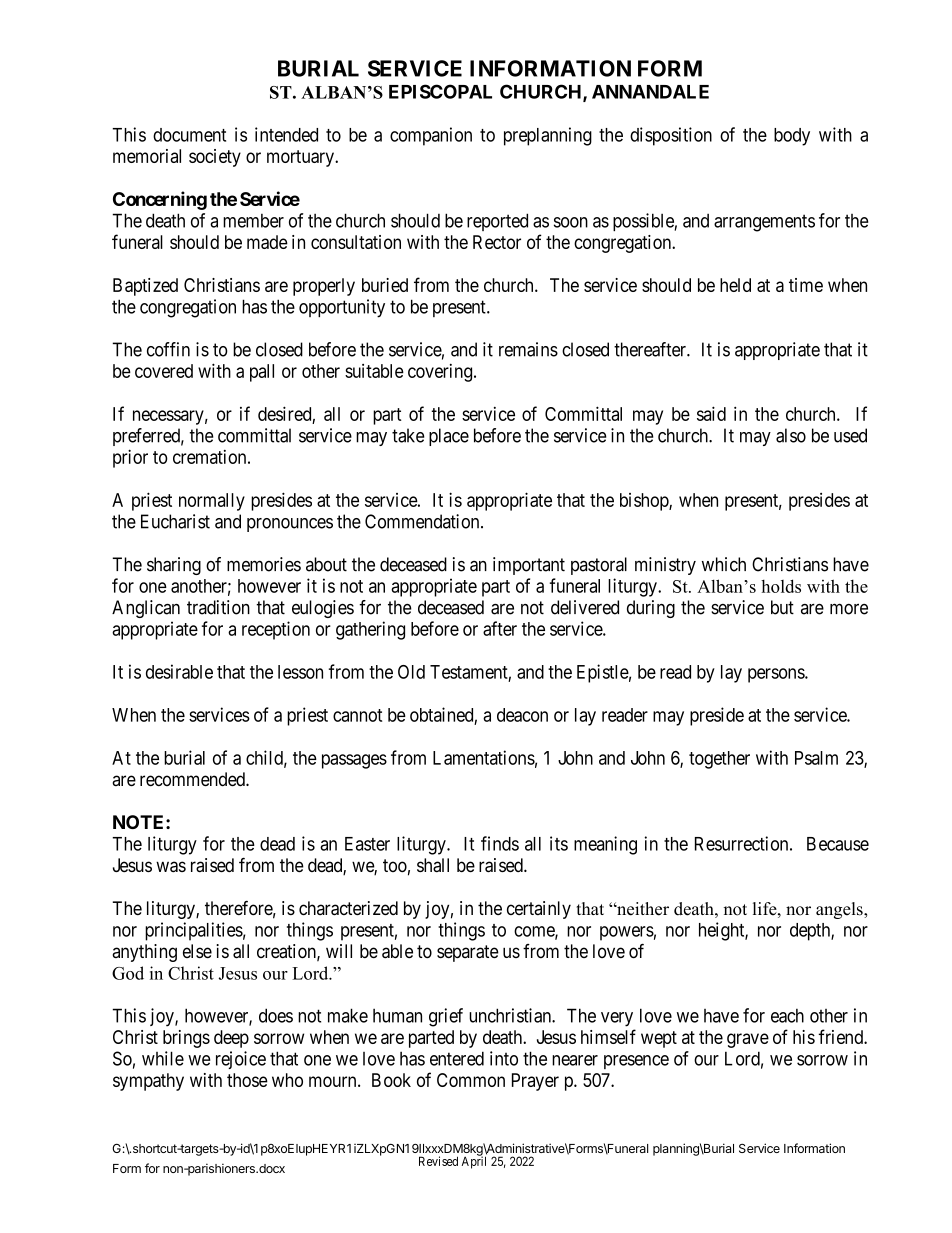  Describe the element at coordinates (189, 135) in the image. I see `document` at that location.
